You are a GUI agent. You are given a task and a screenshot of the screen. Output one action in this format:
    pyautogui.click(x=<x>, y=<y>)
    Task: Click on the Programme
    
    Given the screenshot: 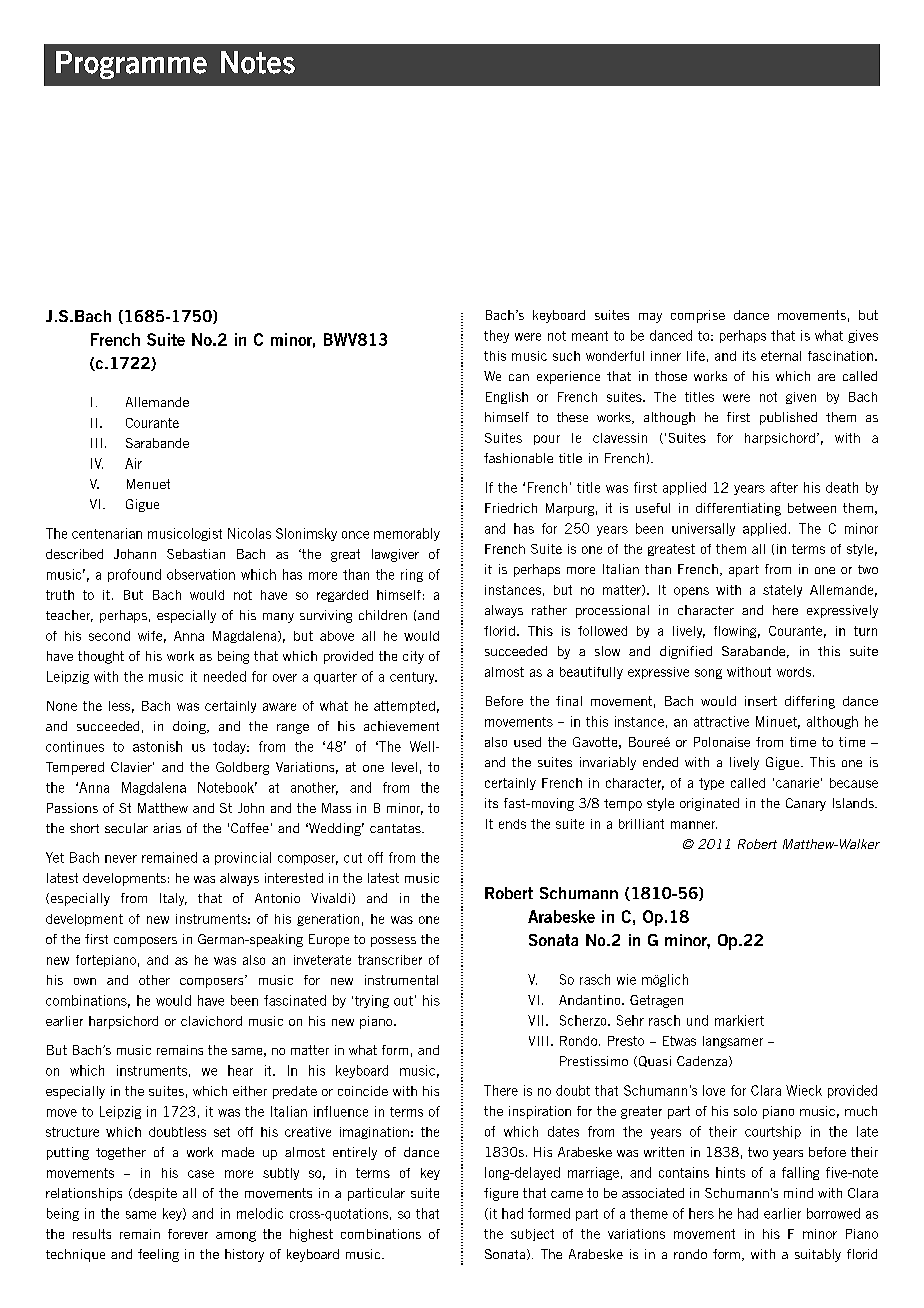 What is the action you would take?
    pyautogui.click(x=131, y=65)
